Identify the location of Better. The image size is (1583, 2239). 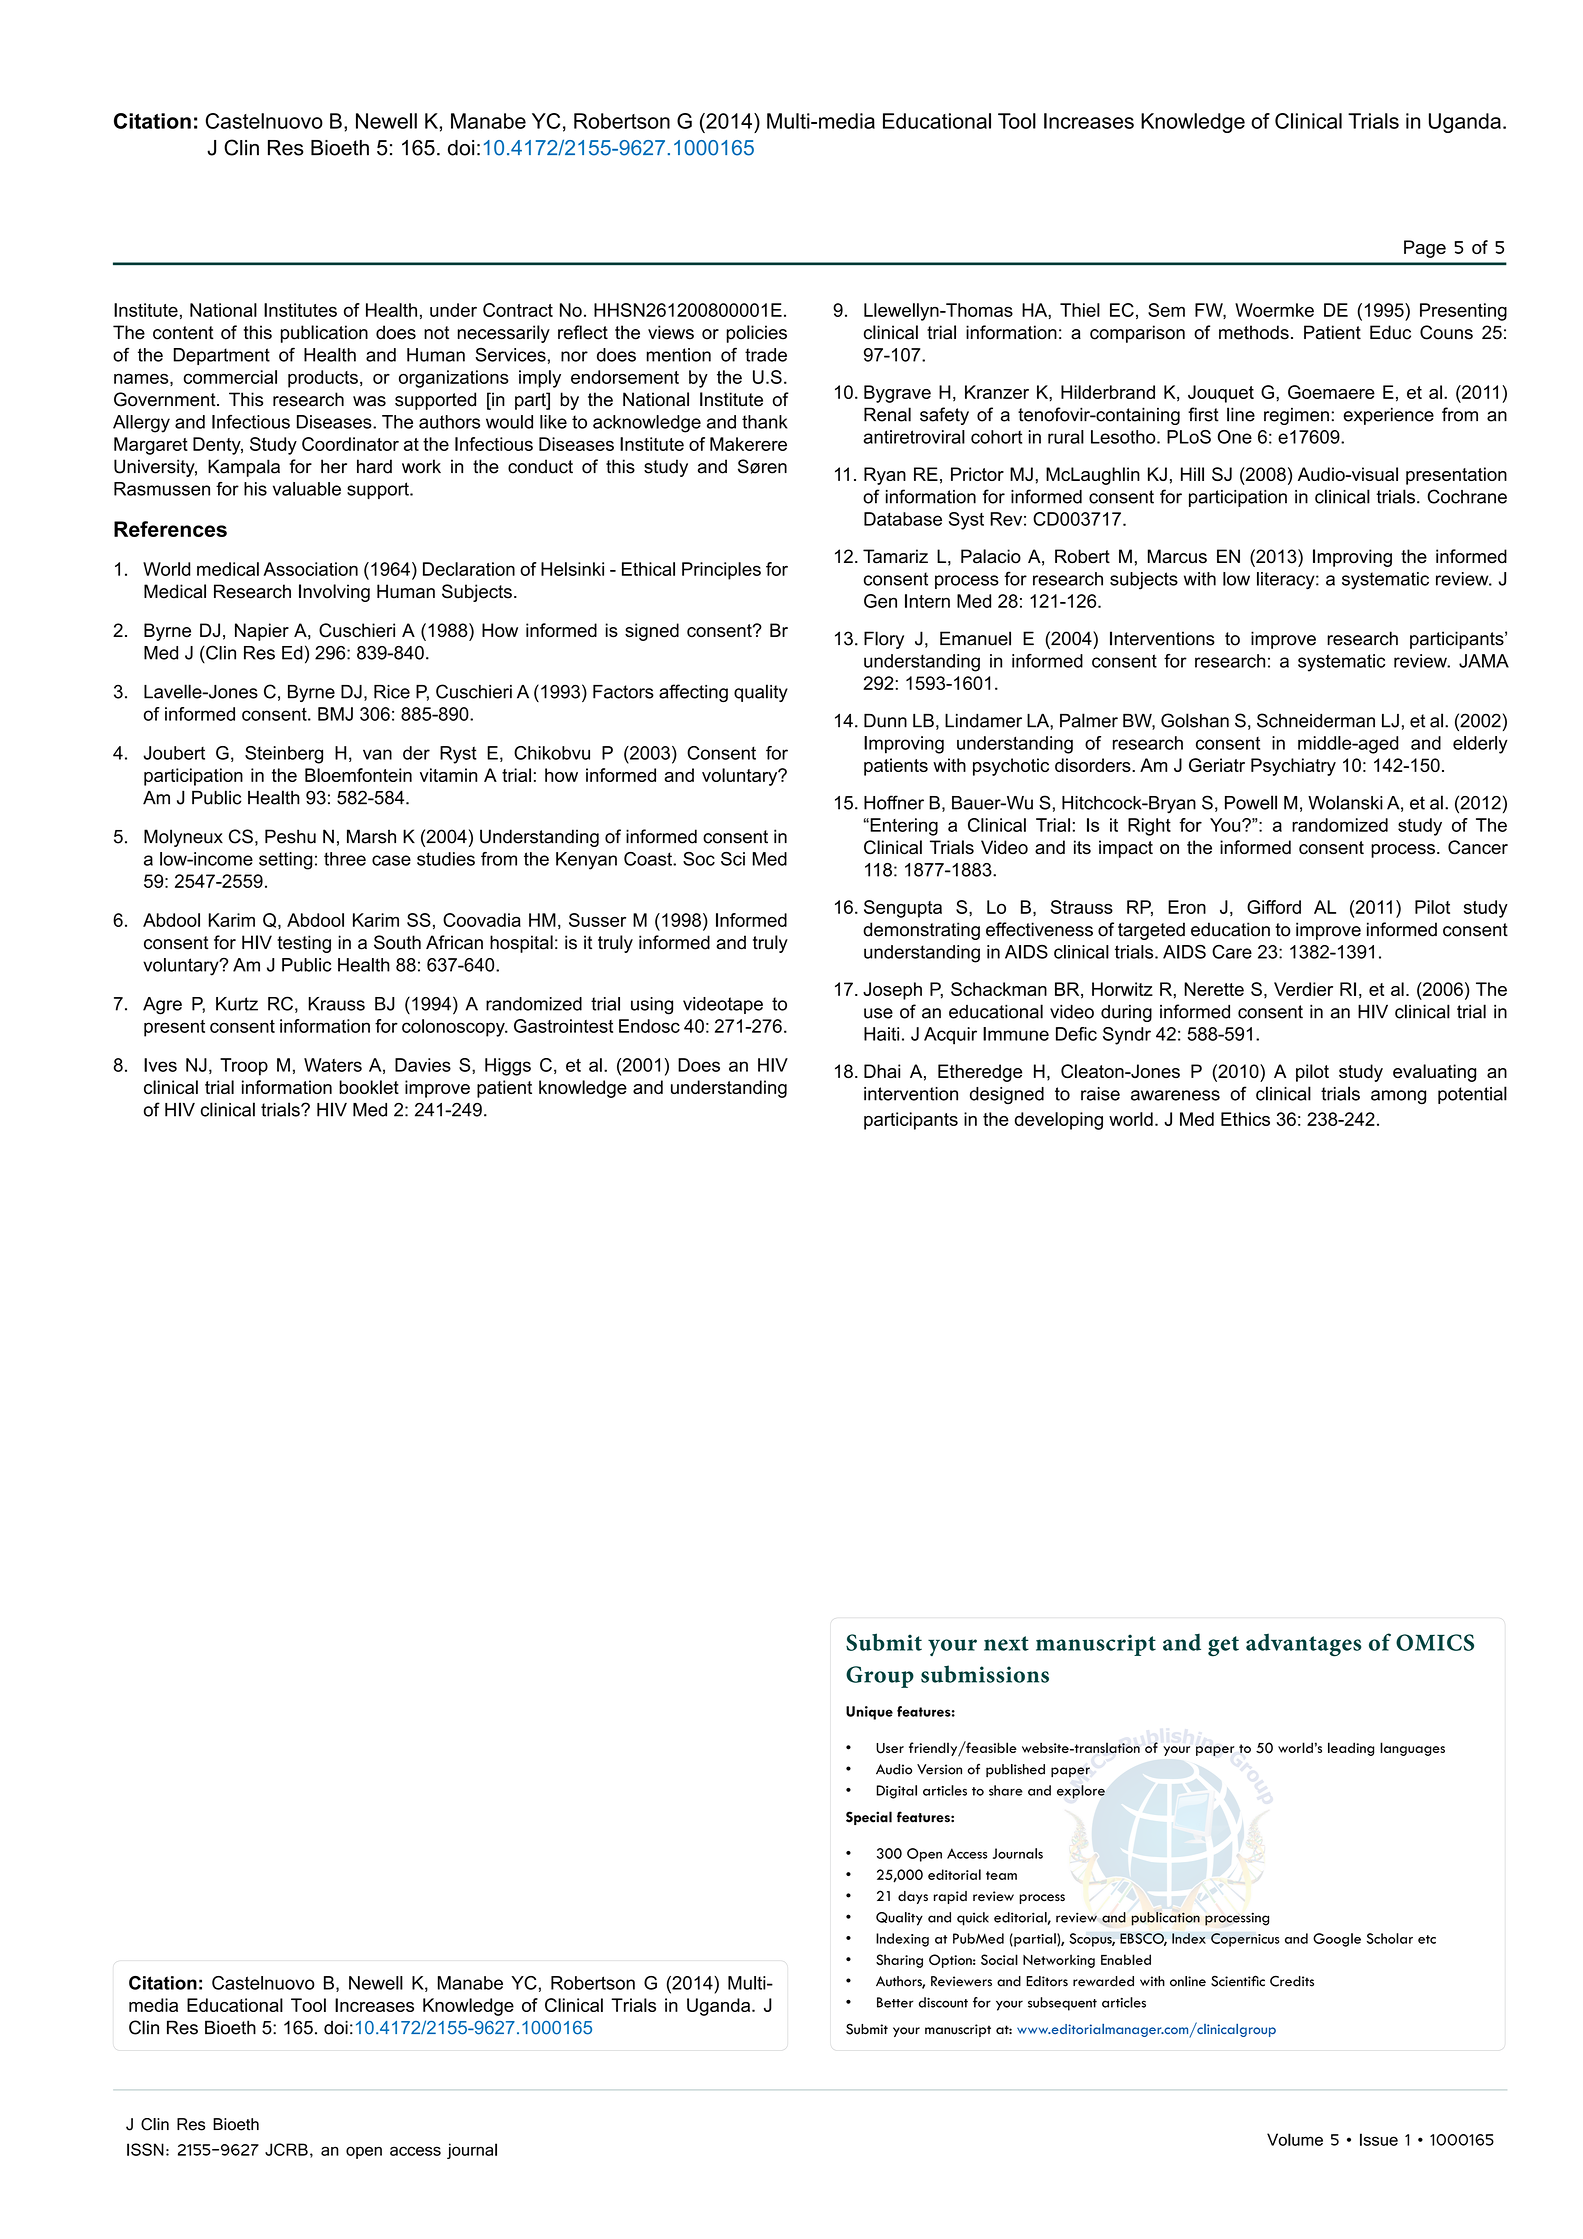
(895, 2002).
